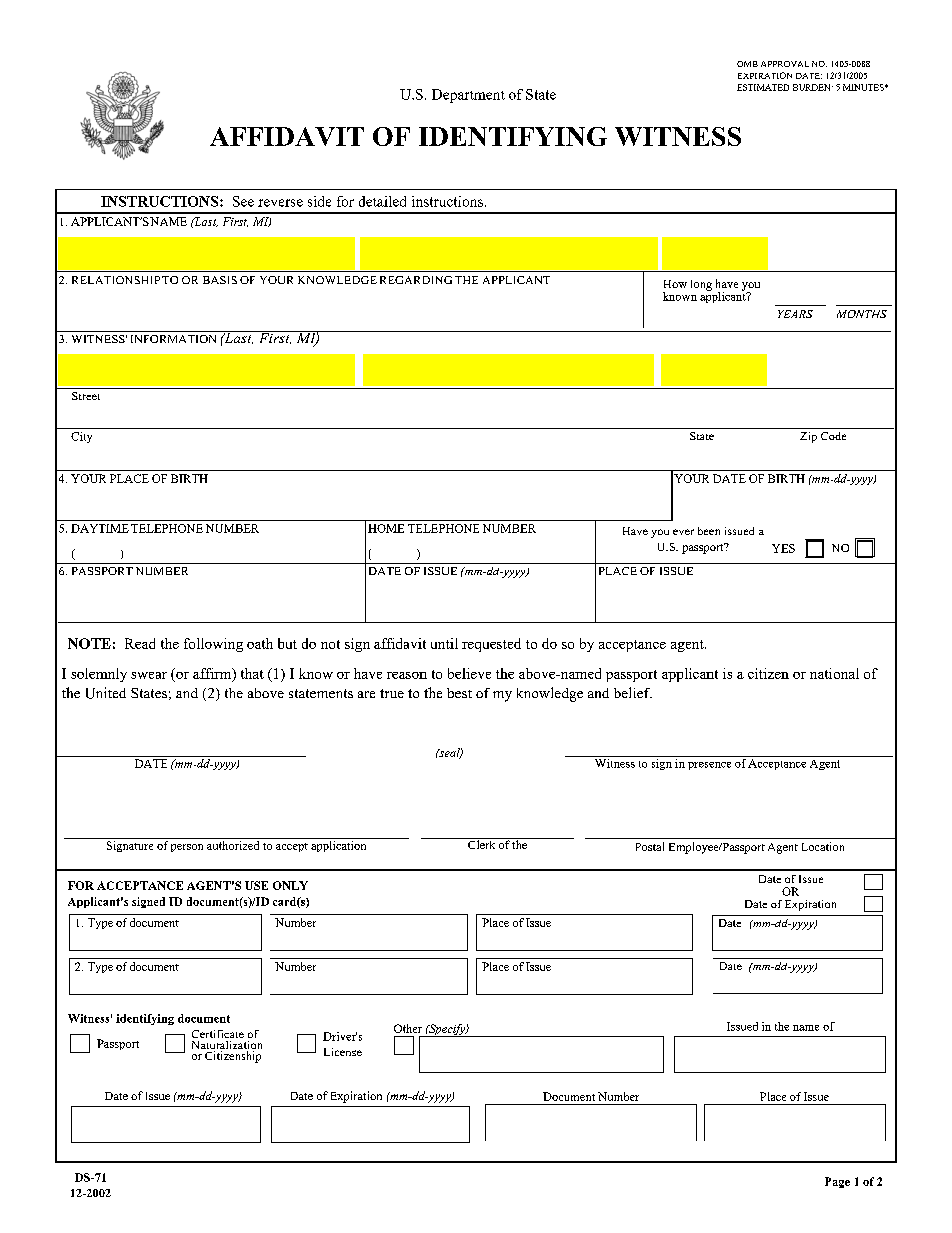 This page has height=1233, width=952. I want to click on Certificate, so click(218, 1034).
